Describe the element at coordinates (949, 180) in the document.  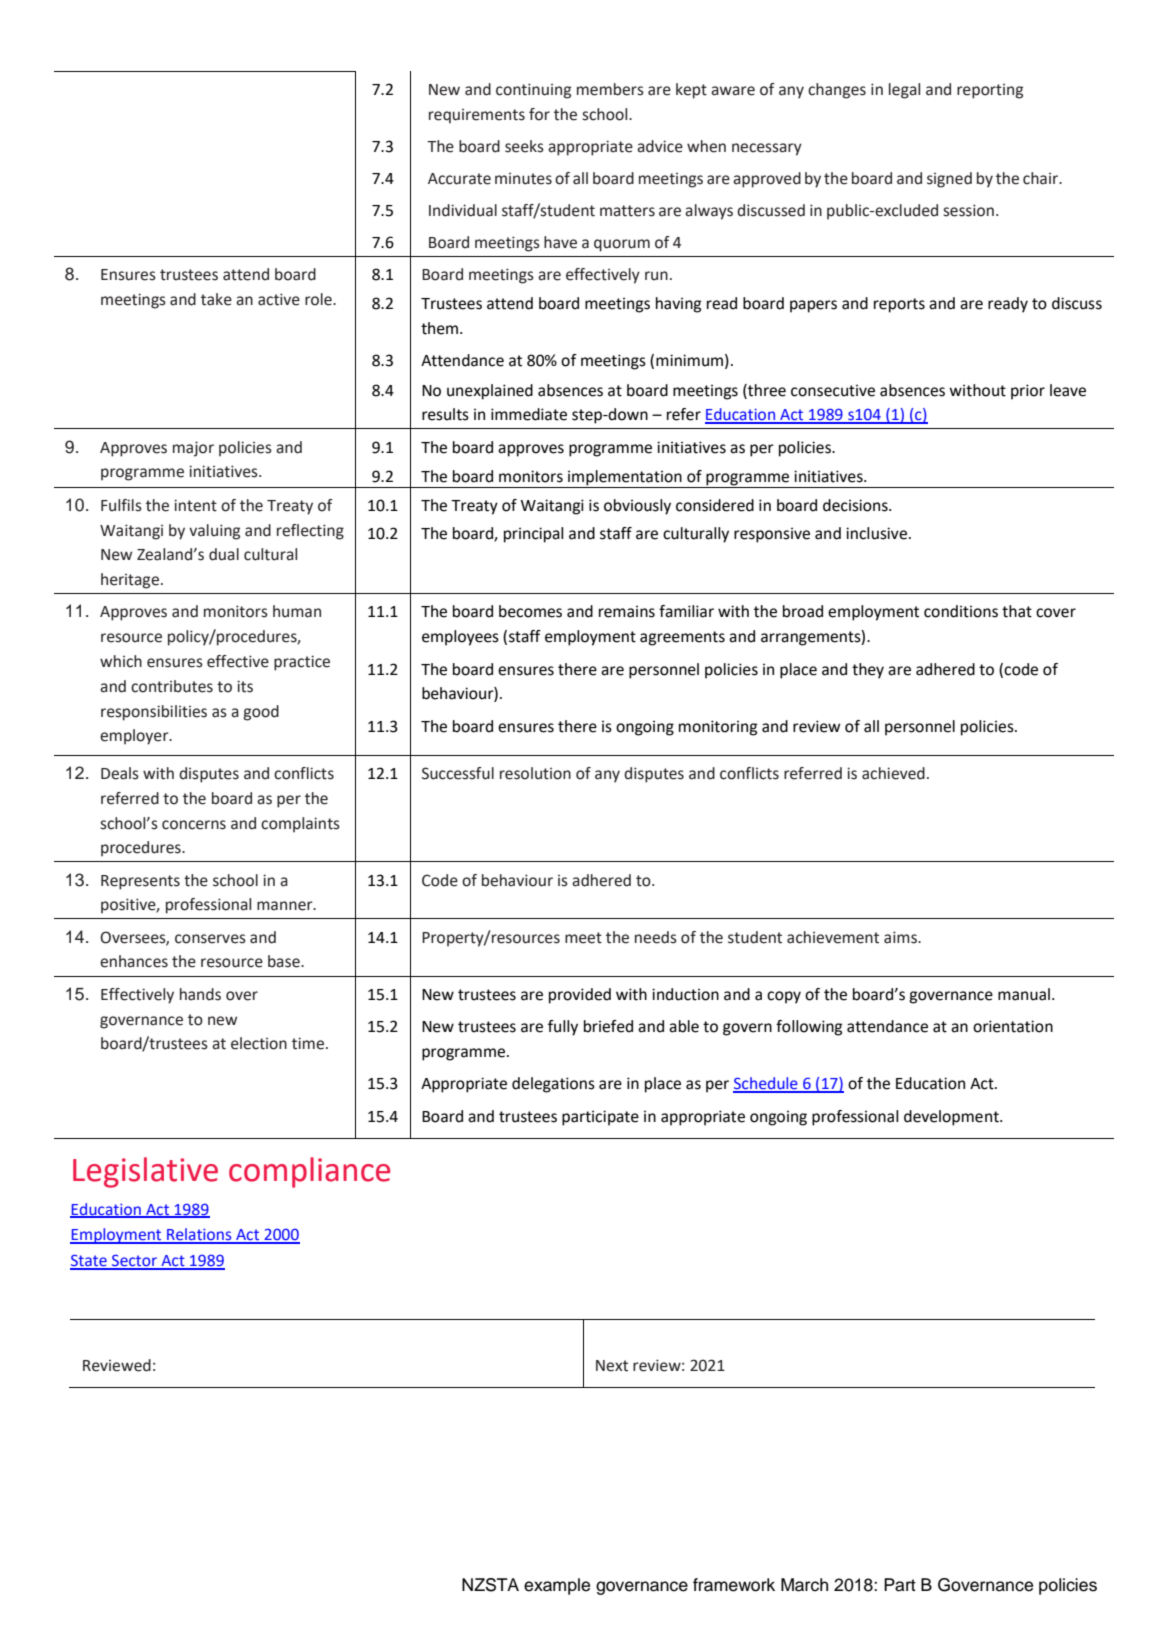
I see `signed` at that location.
